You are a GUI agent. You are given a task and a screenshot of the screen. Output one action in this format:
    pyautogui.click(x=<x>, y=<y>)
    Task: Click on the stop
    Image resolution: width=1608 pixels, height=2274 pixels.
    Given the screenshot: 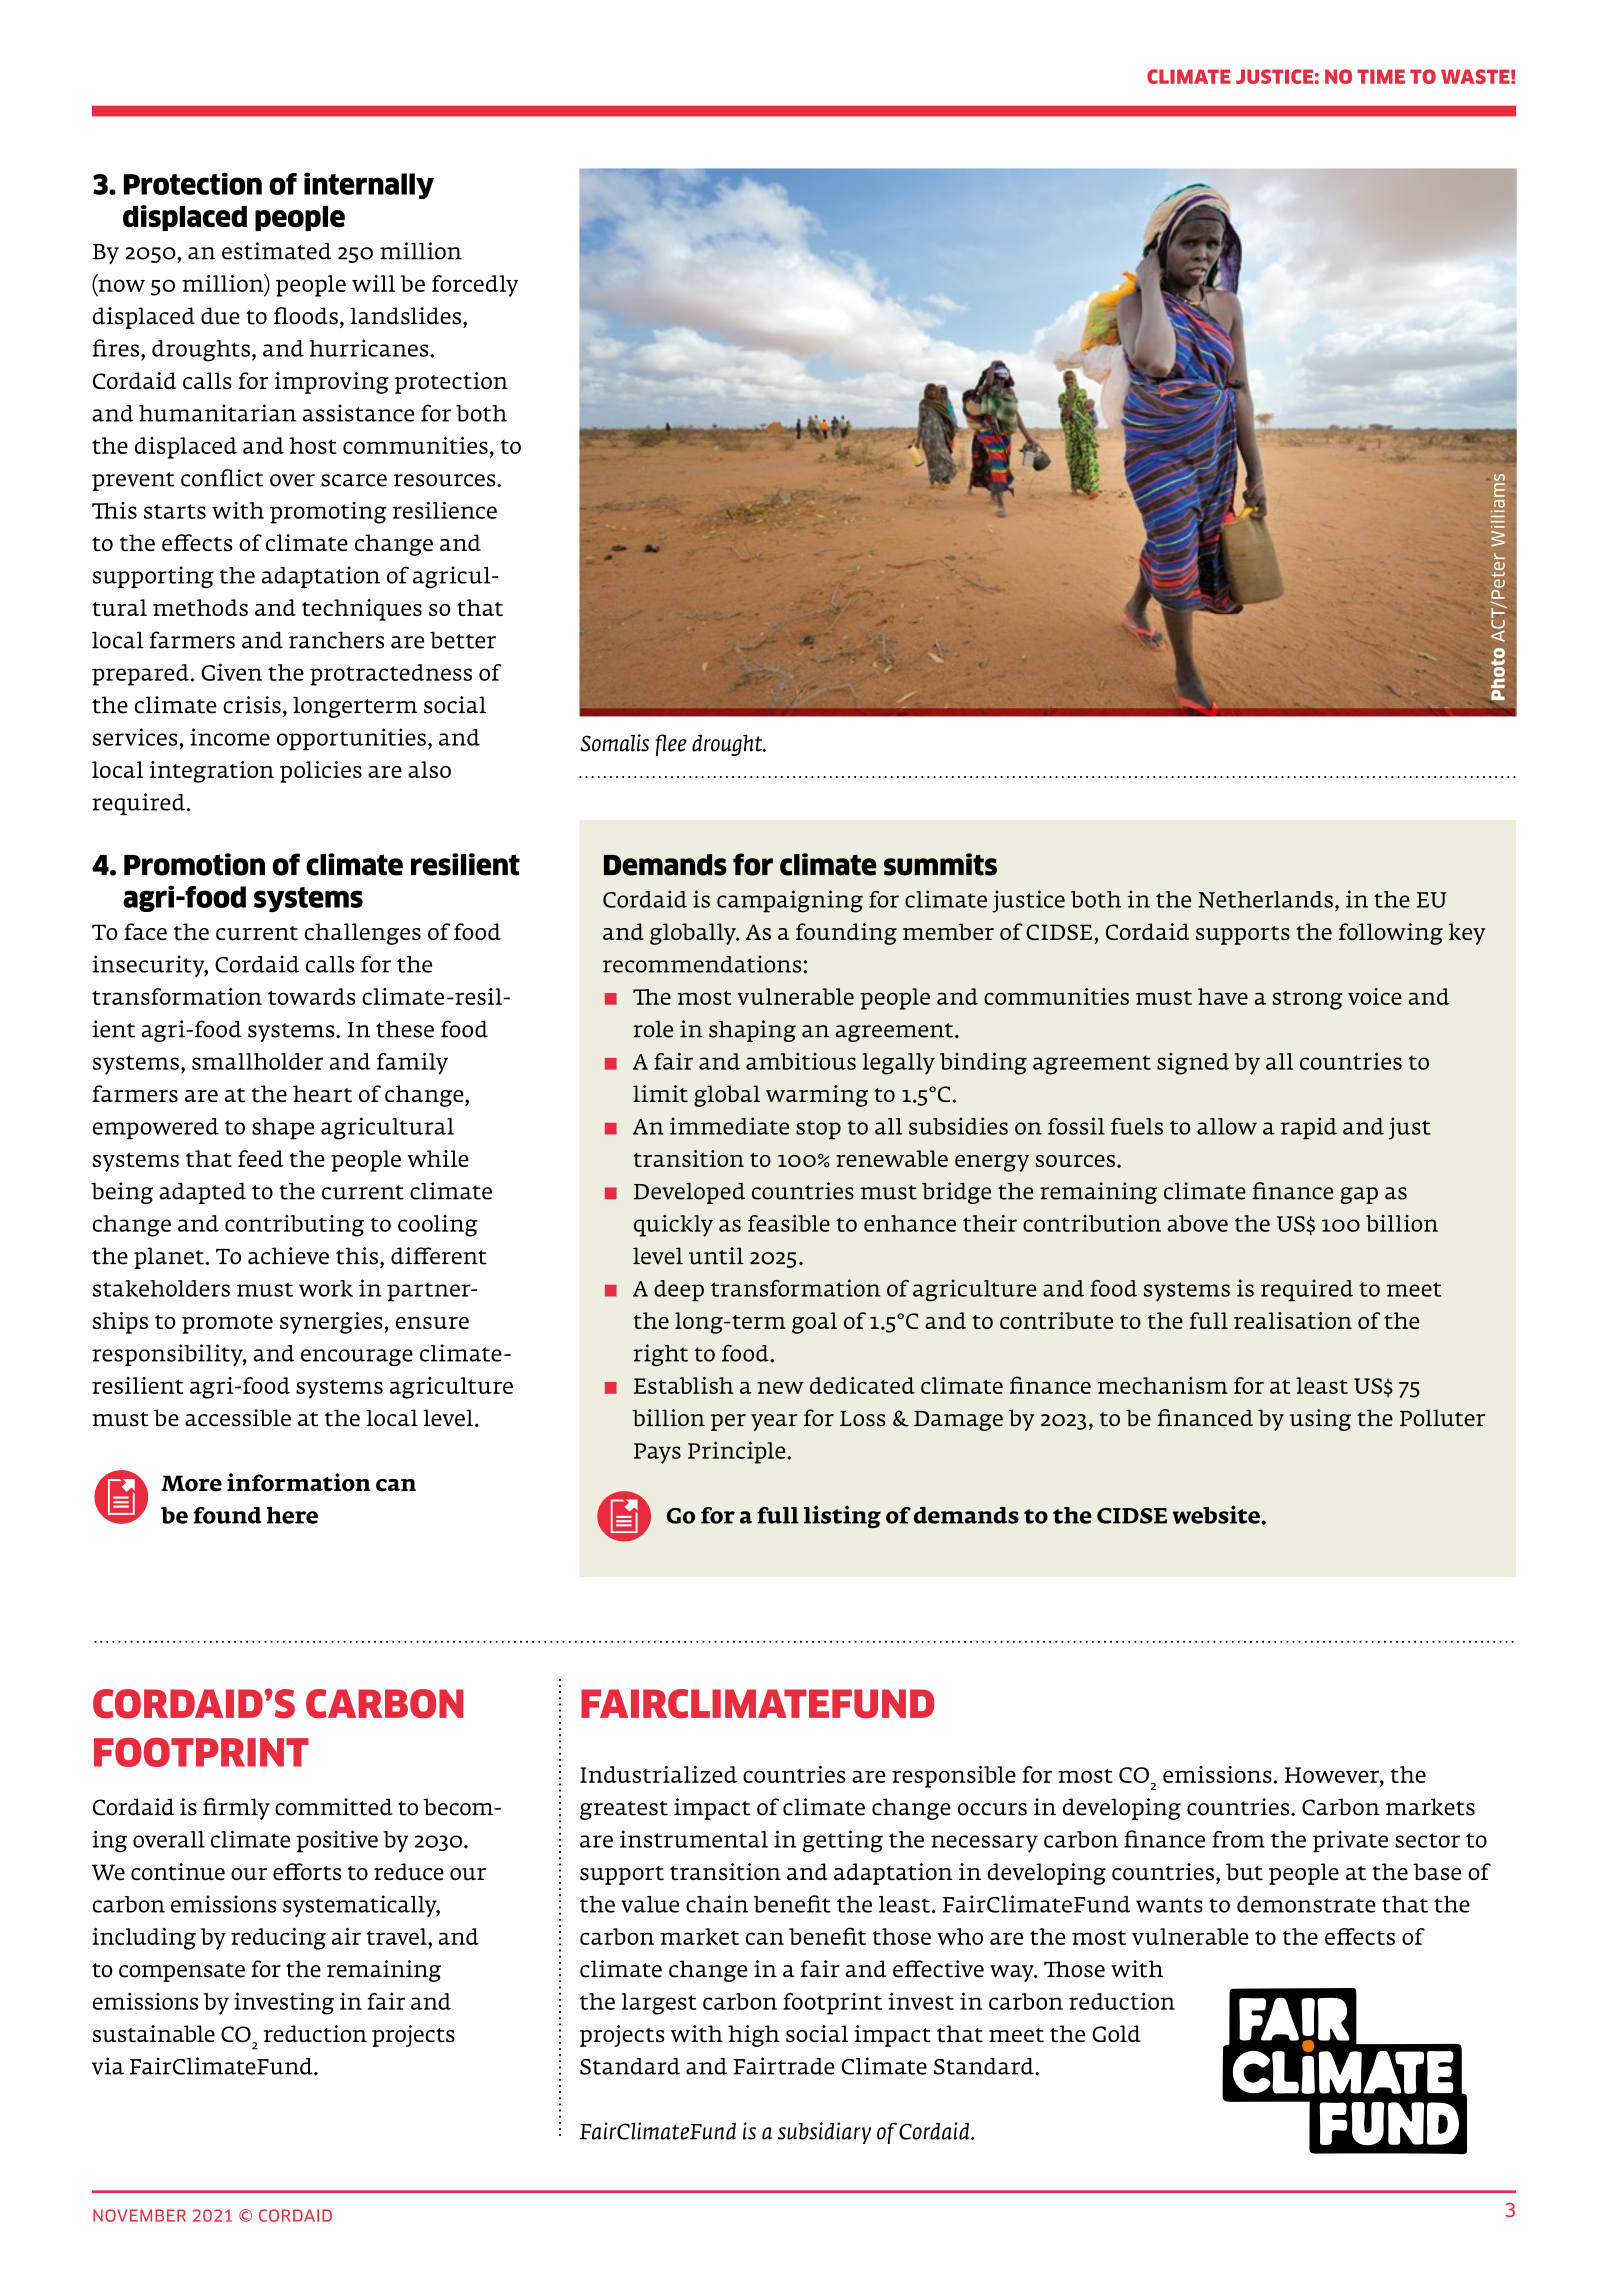 What is the action you would take?
    pyautogui.click(x=818, y=1130)
